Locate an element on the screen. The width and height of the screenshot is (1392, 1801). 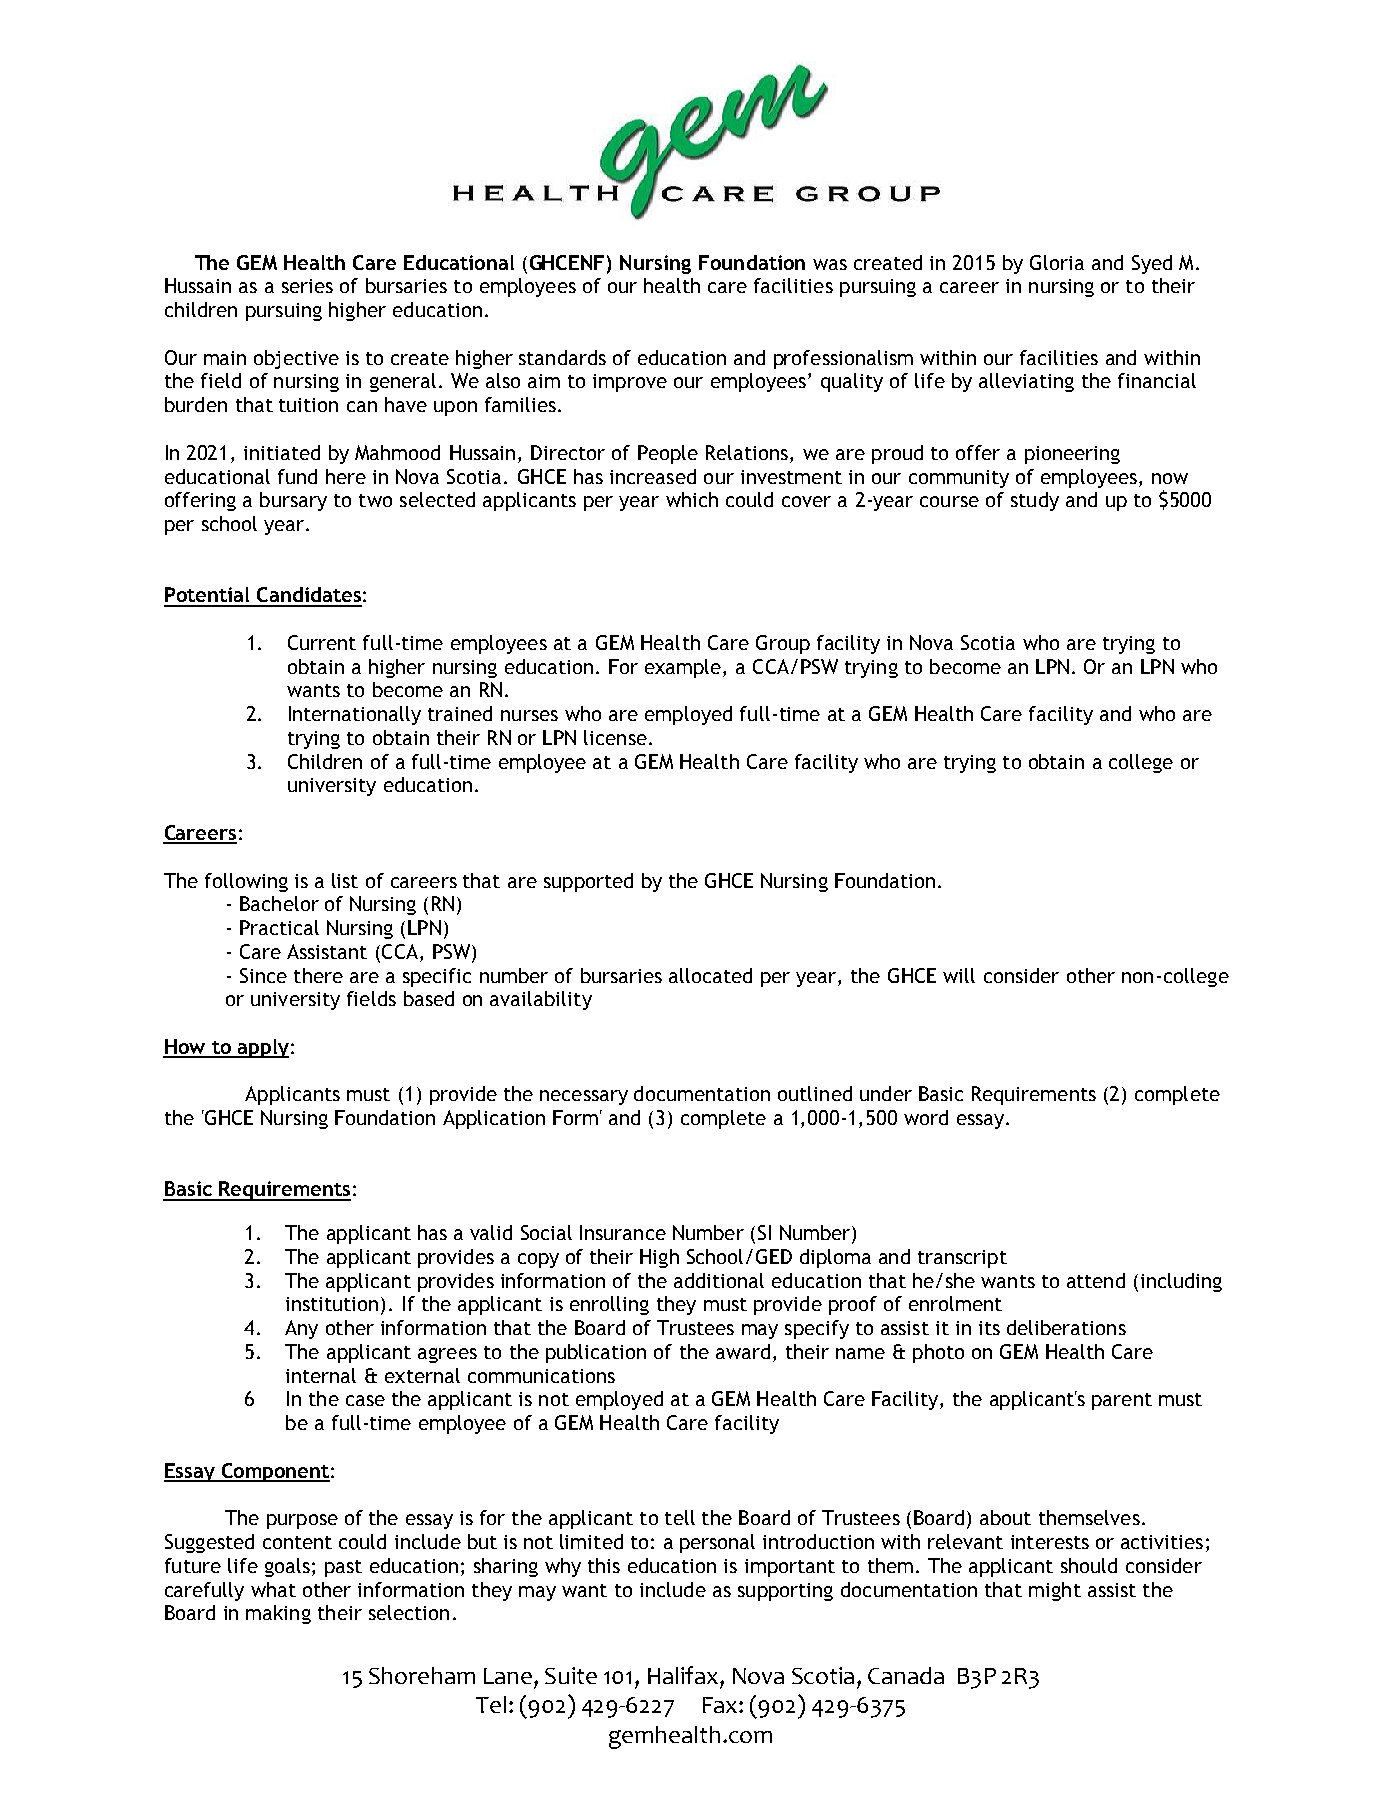
will is located at coordinates (959, 975).
